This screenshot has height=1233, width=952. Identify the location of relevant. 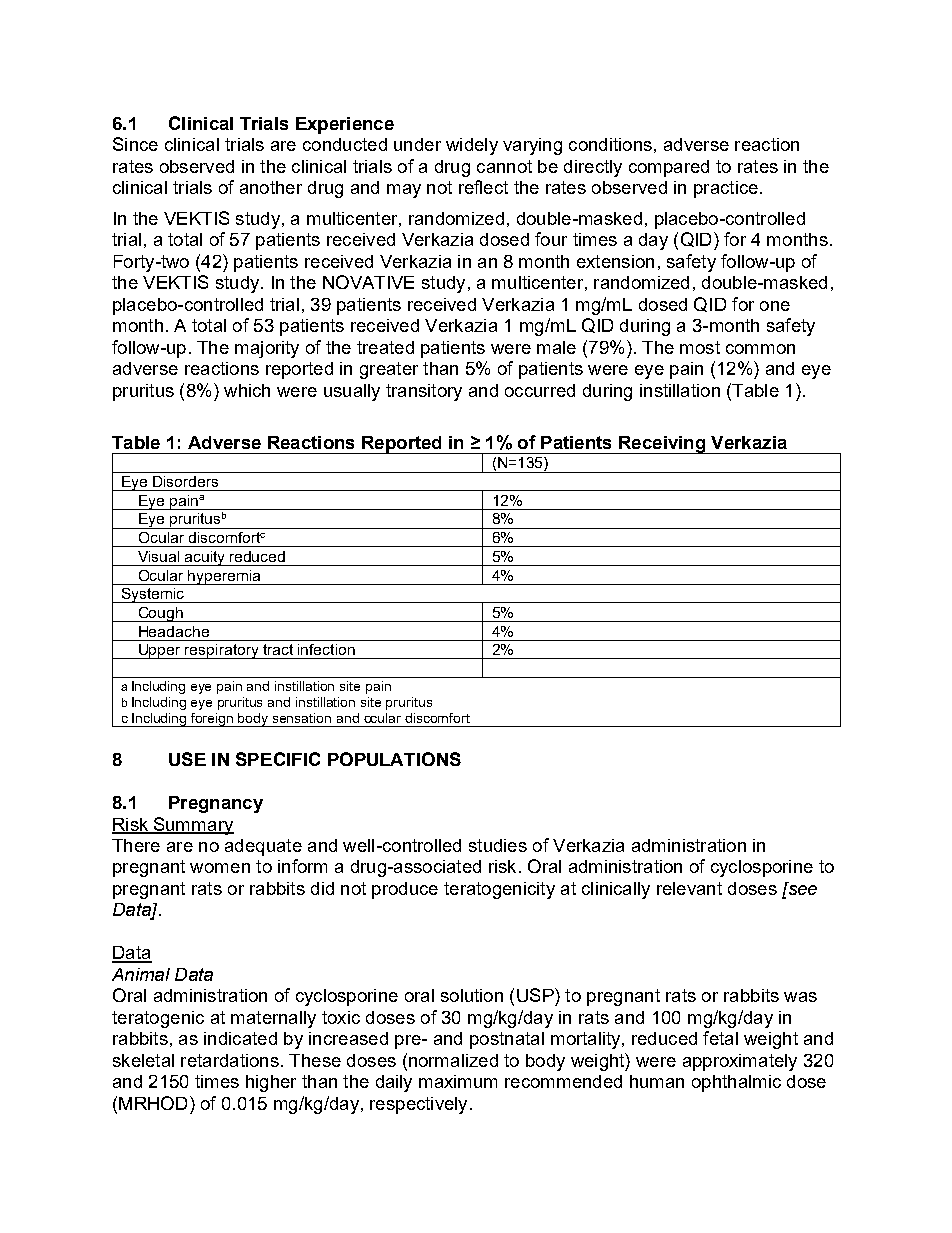
(689, 888).
